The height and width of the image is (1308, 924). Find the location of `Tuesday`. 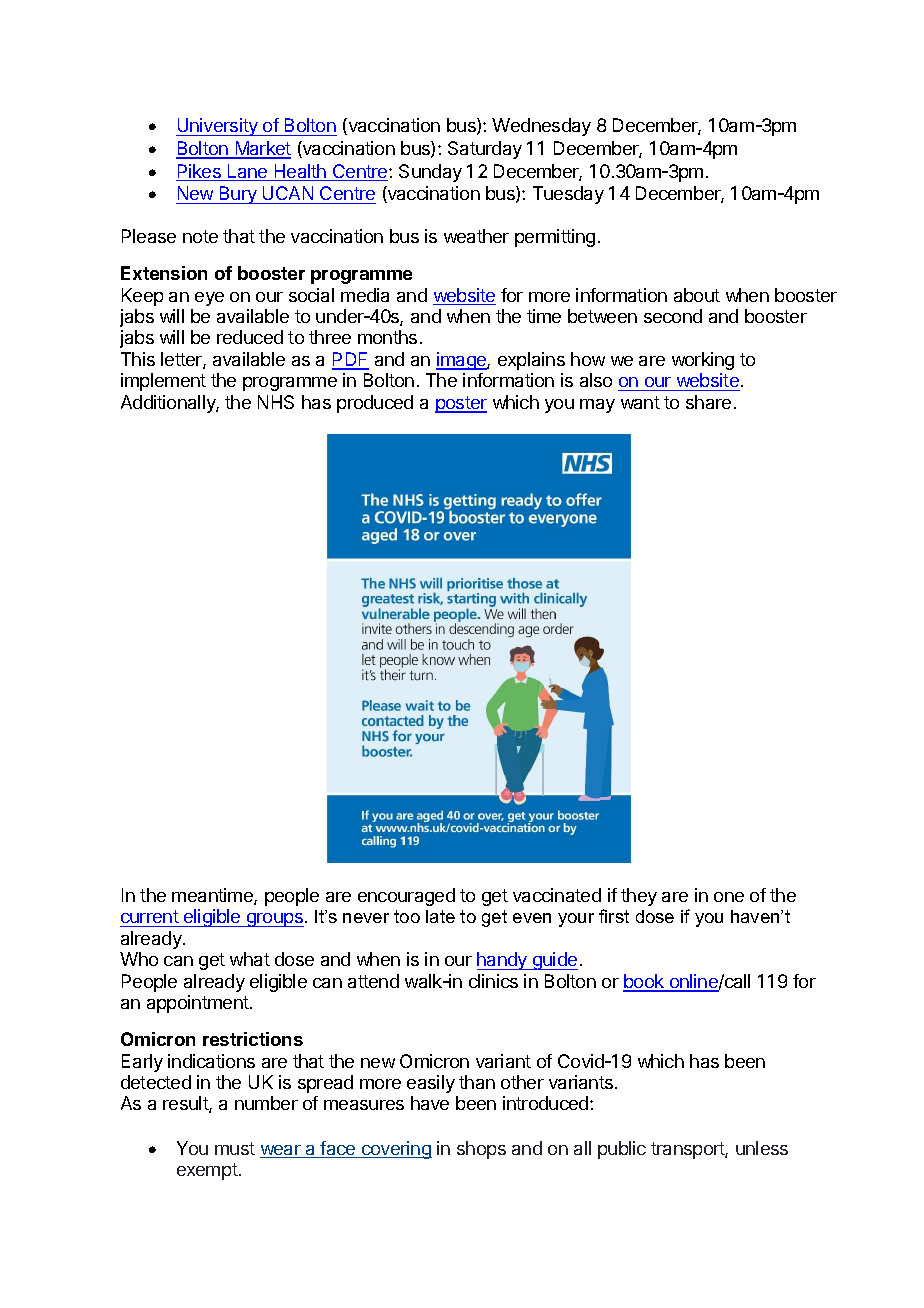

Tuesday is located at coordinates (568, 195).
